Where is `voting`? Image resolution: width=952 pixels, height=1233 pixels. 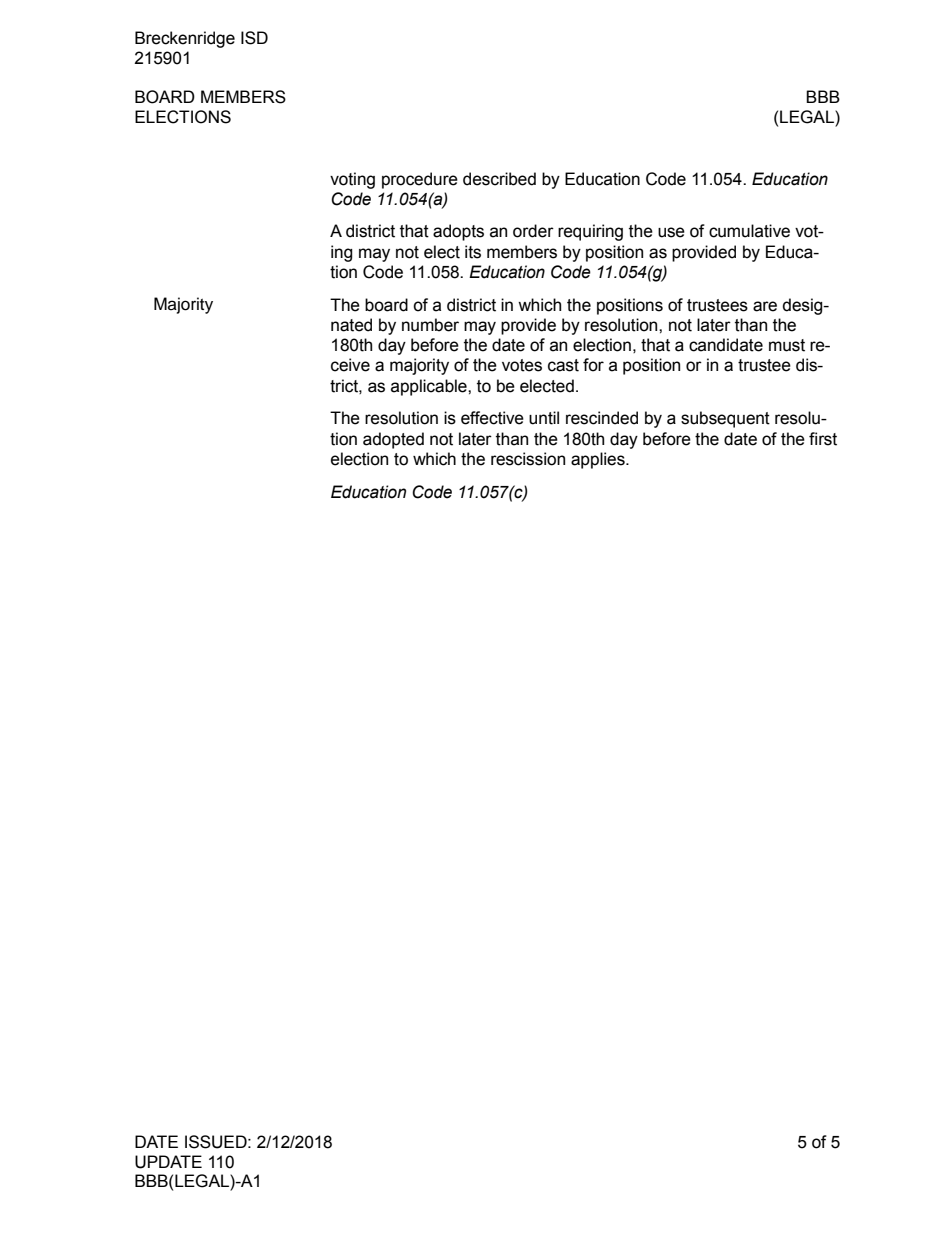 voting is located at coordinates (352, 180).
